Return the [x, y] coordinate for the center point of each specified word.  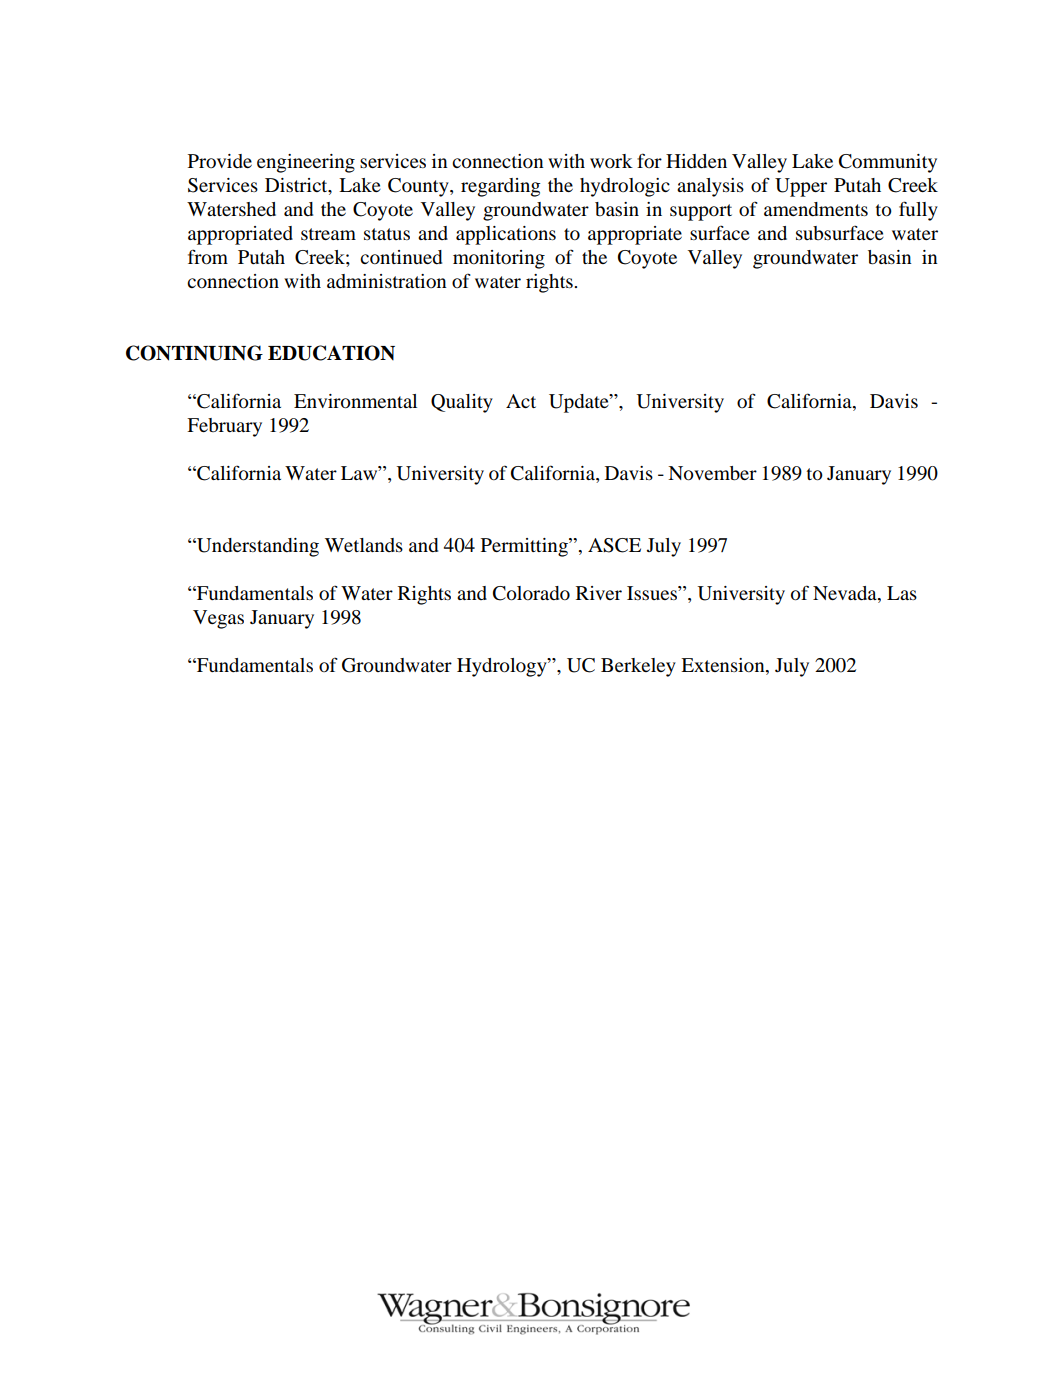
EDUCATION [331, 353]
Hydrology [503, 667]
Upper [801, 187]
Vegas [218, 619]
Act [521, 401]
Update [580, 403]
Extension [724, 665]
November [712, 473]
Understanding [257, 547]
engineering [306, 163]
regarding [500, 187]
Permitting [525, 547]
